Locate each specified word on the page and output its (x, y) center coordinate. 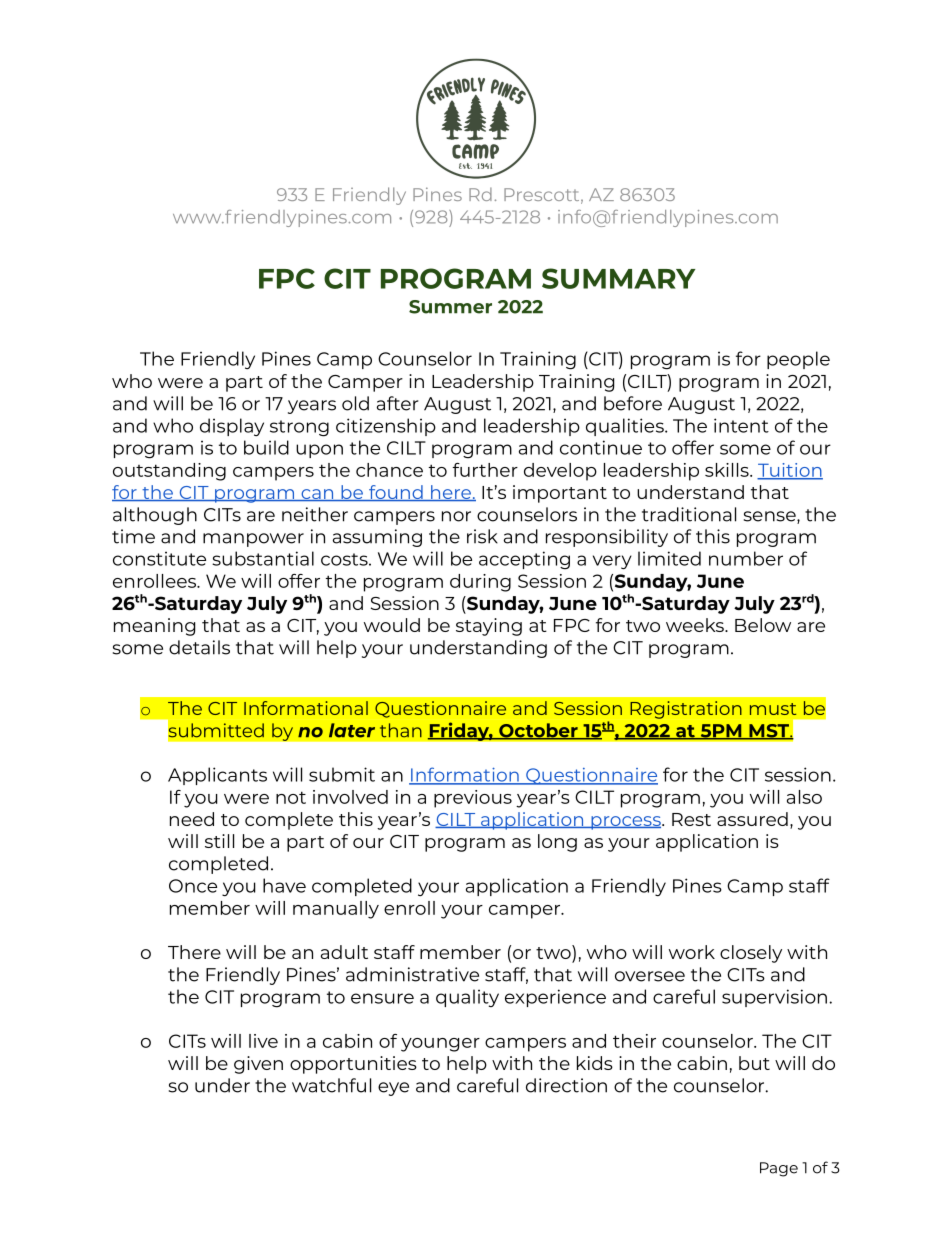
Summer (450, 307)
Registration (686, 710)
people (798, 360)
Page (779, 1169)
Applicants (217, 776)
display (232, 427)
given (258, 1065)
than (401, 730)
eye (393, 1089)
